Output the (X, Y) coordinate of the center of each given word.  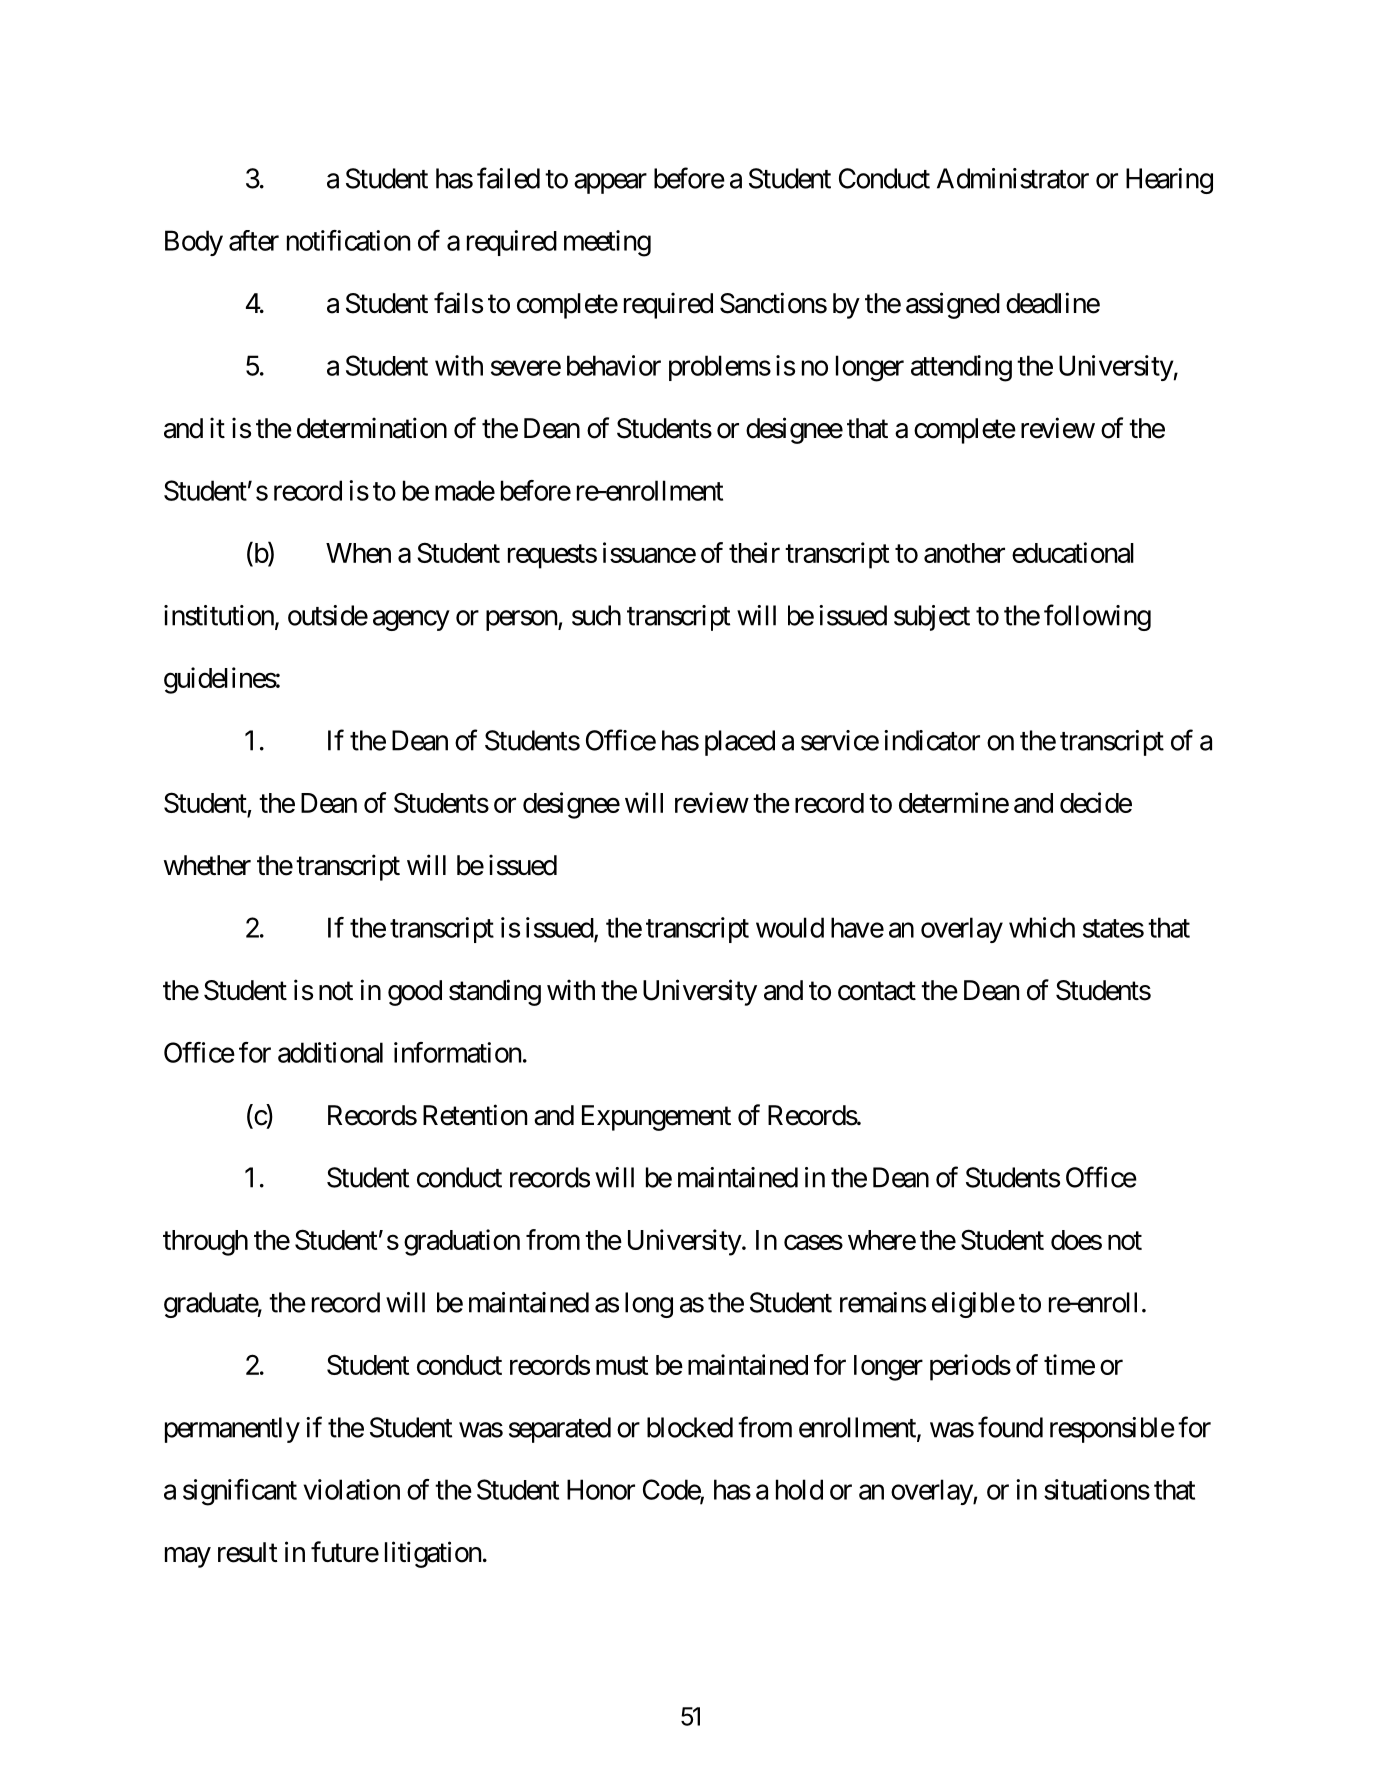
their (754, 552)
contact (877, 991)
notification (348, 240)
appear (610, 183)
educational (1073, 552)
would (790, 927)
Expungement (656, 1118)
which (1042, 927)
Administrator (1013, 178)
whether (207, 865)
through (205, 1243)
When (358, 553)
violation (351, 1489)
